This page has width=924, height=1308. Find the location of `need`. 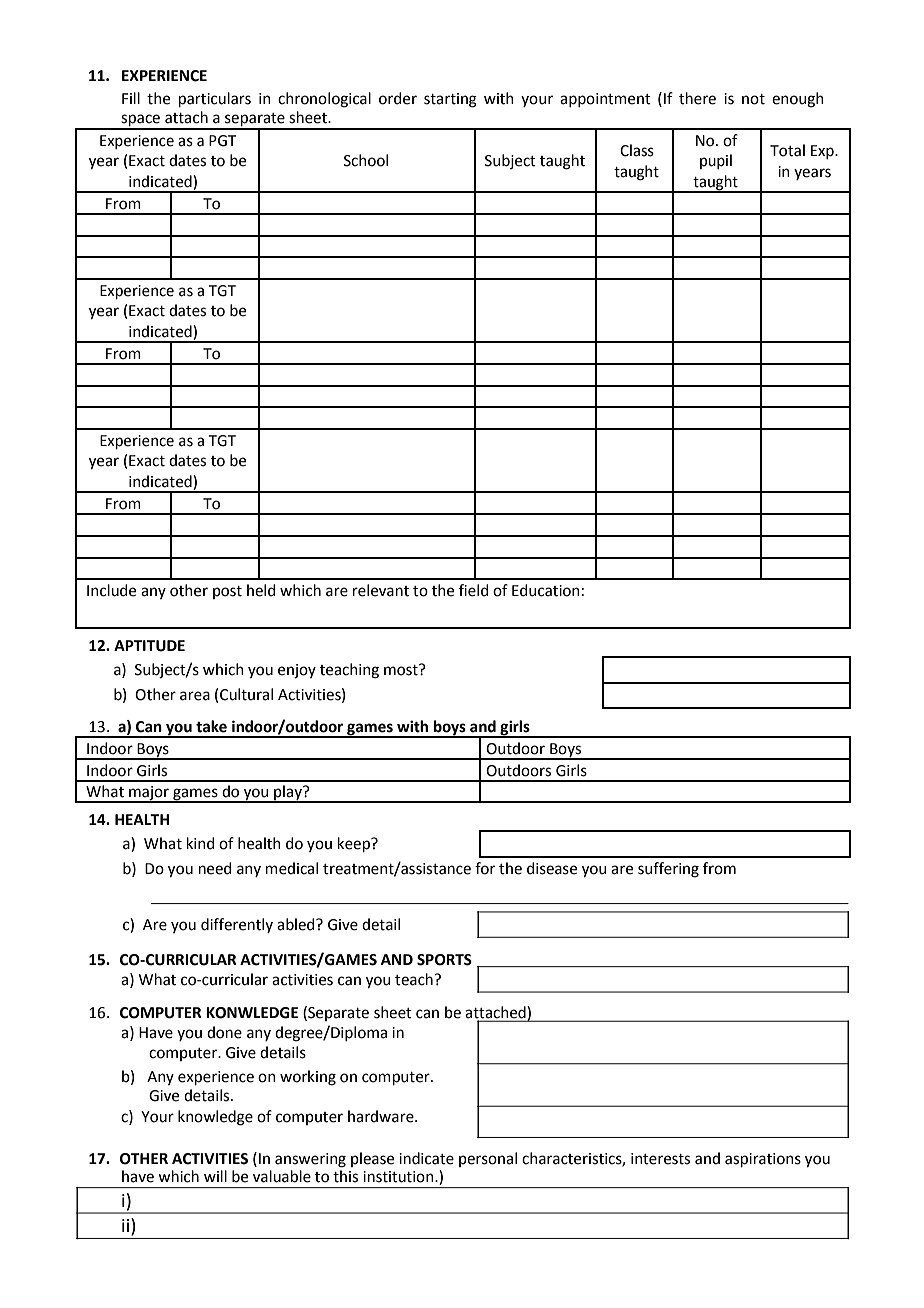

need is located at coordinates (215, 868).
